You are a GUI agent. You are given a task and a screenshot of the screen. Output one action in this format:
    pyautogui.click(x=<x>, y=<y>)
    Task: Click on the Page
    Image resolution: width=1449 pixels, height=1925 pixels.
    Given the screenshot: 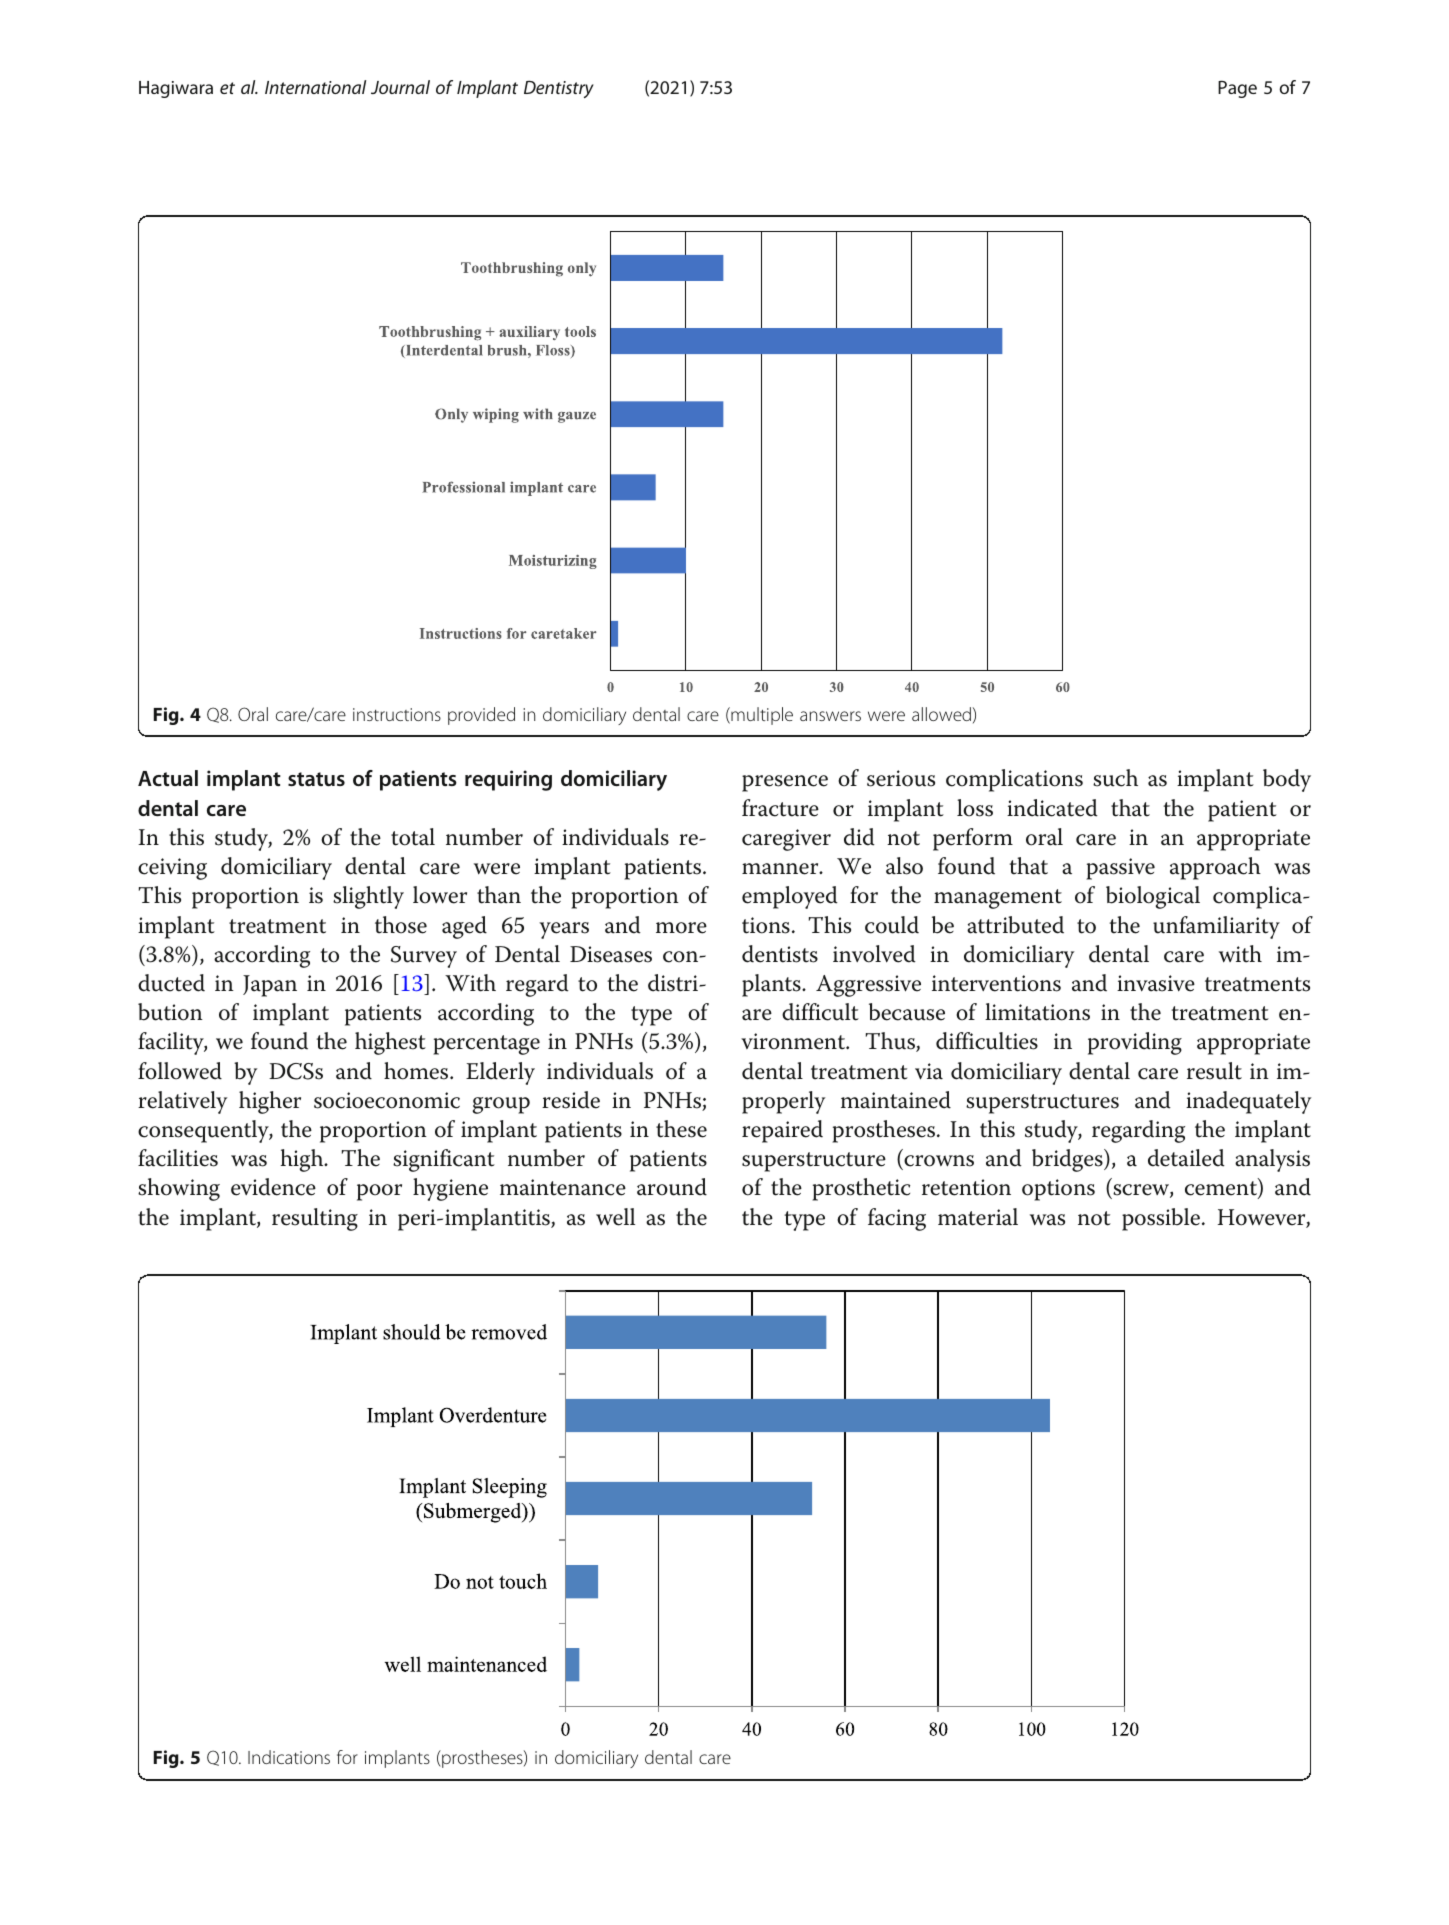 What is the action you would take?
    pyautogui.click(x=1237, y=89)
